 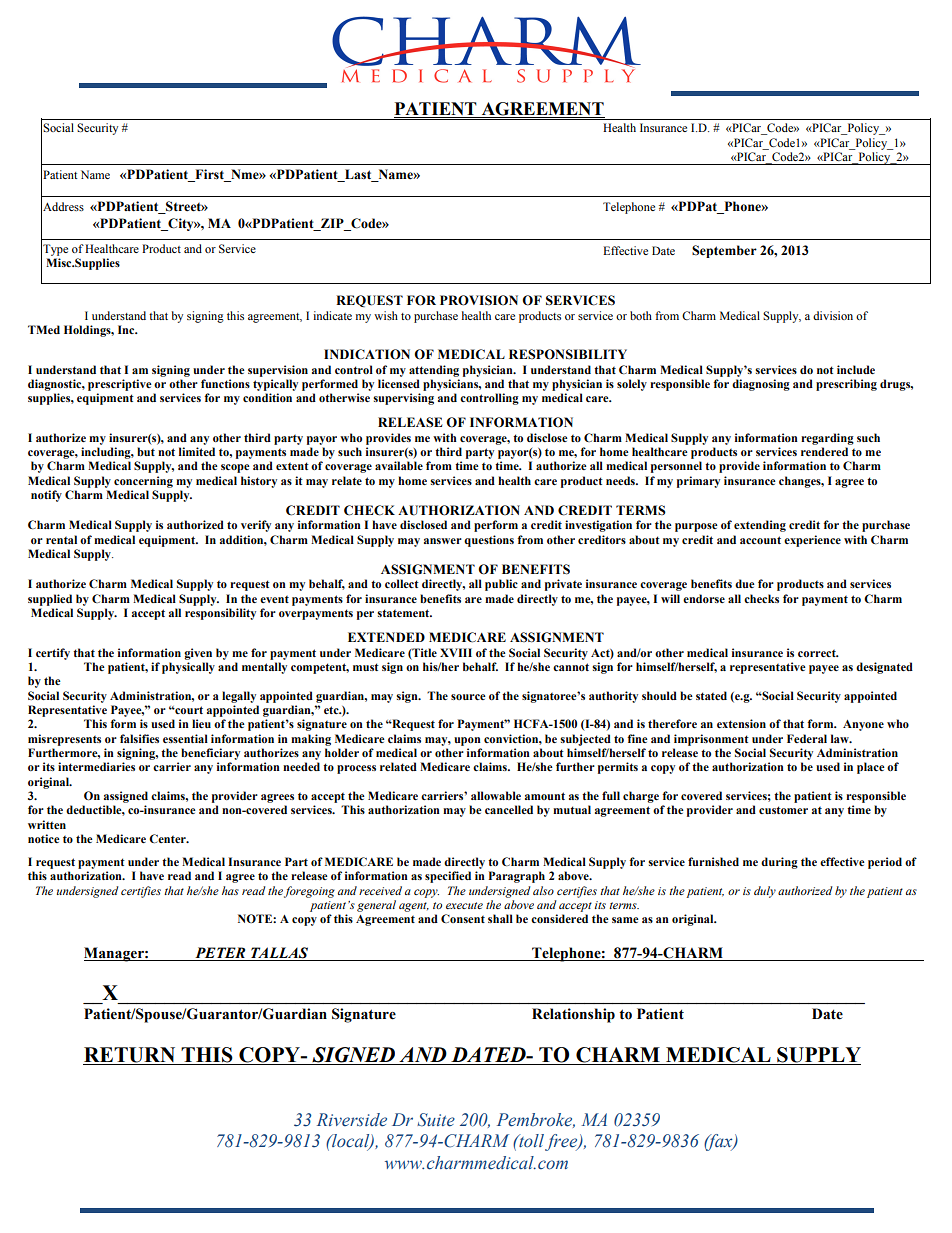 What do you see at coordinates (724, 251) in the page?
I see `September` at bounding box center [724, 251].
